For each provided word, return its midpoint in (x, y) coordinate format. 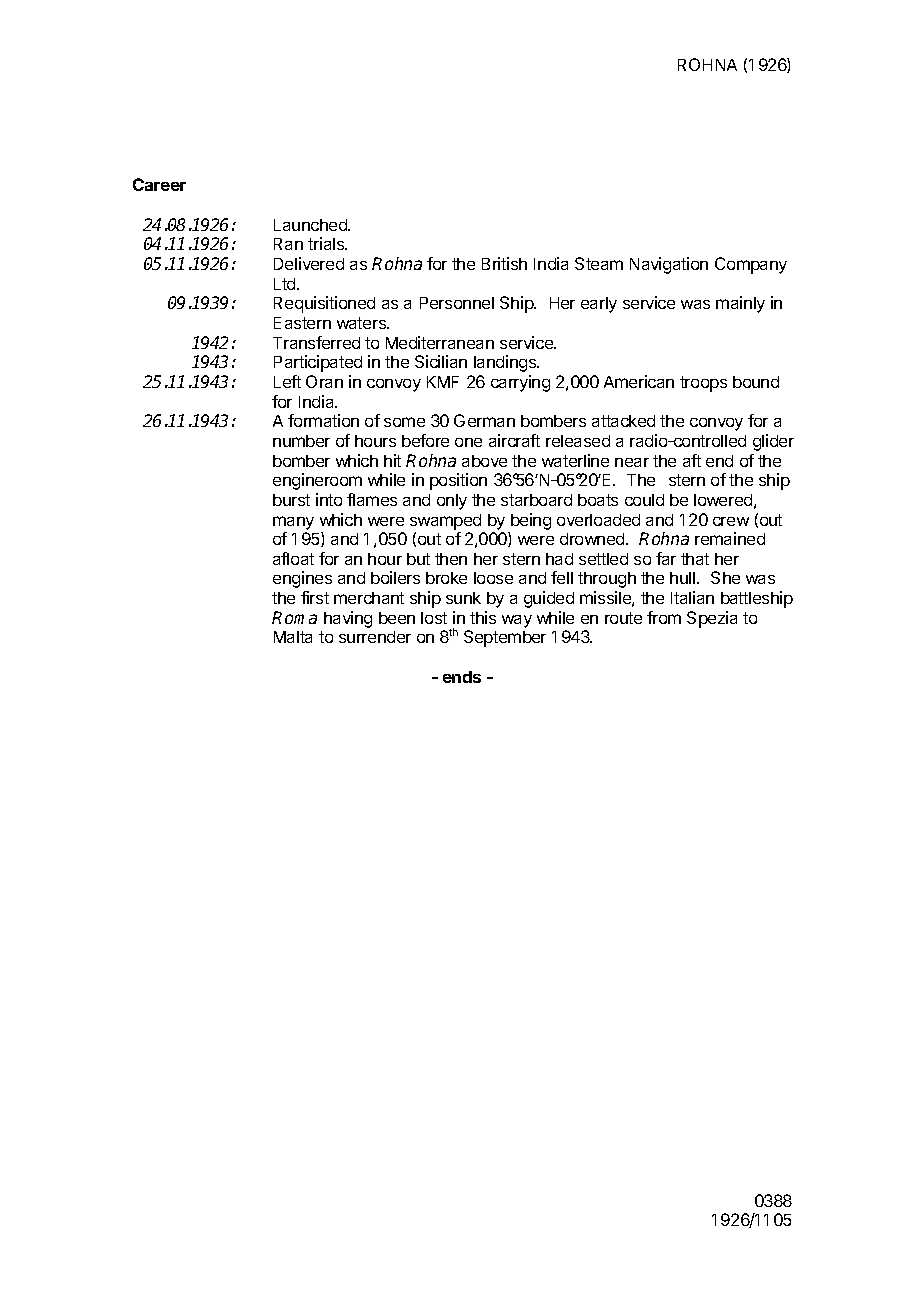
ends (462, 677)
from (664, 617)
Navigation (669, 265)
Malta (293, 637)
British (504, 263)
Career (159, 184)
